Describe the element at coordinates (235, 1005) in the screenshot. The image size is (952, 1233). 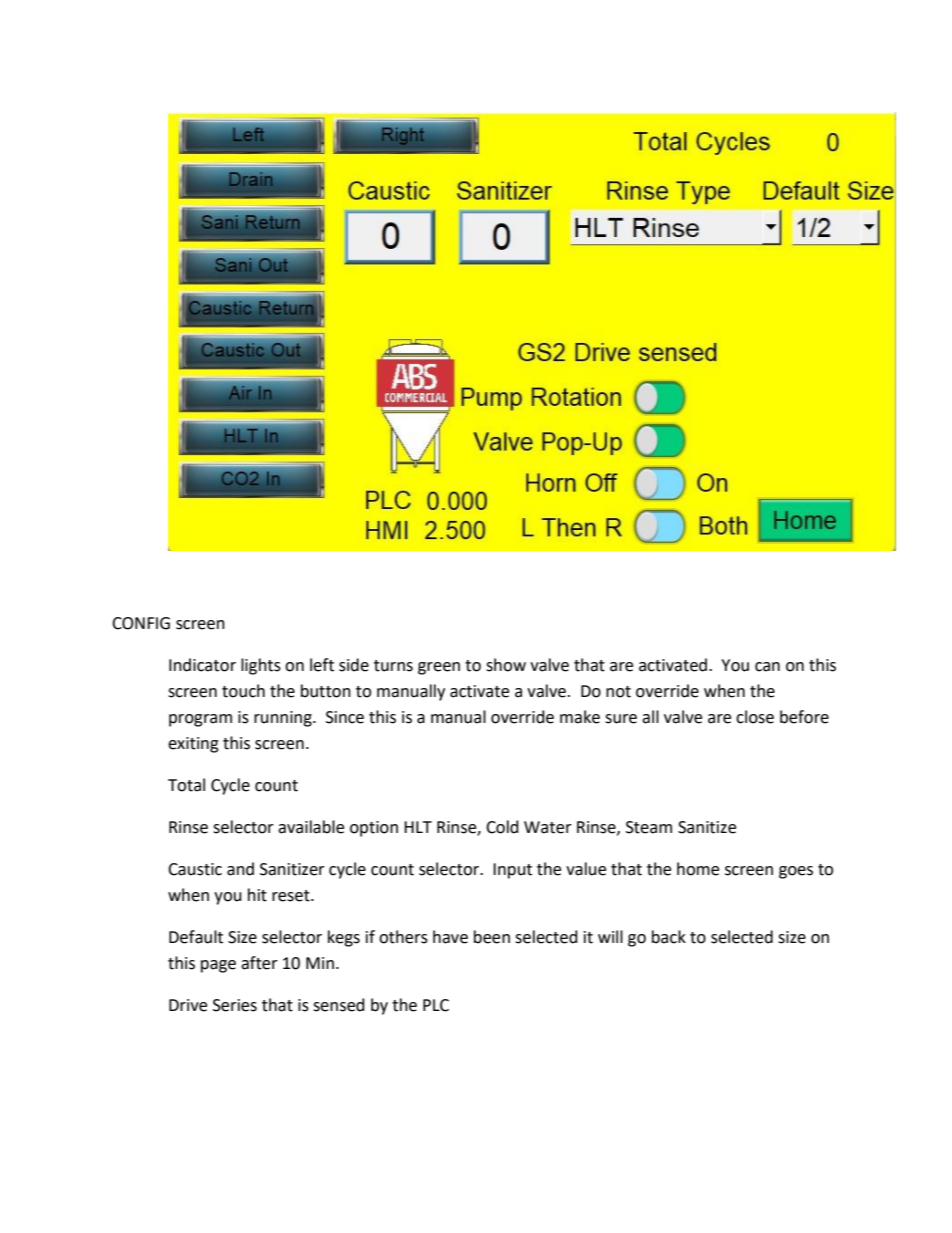
I see `Series` at that location.
